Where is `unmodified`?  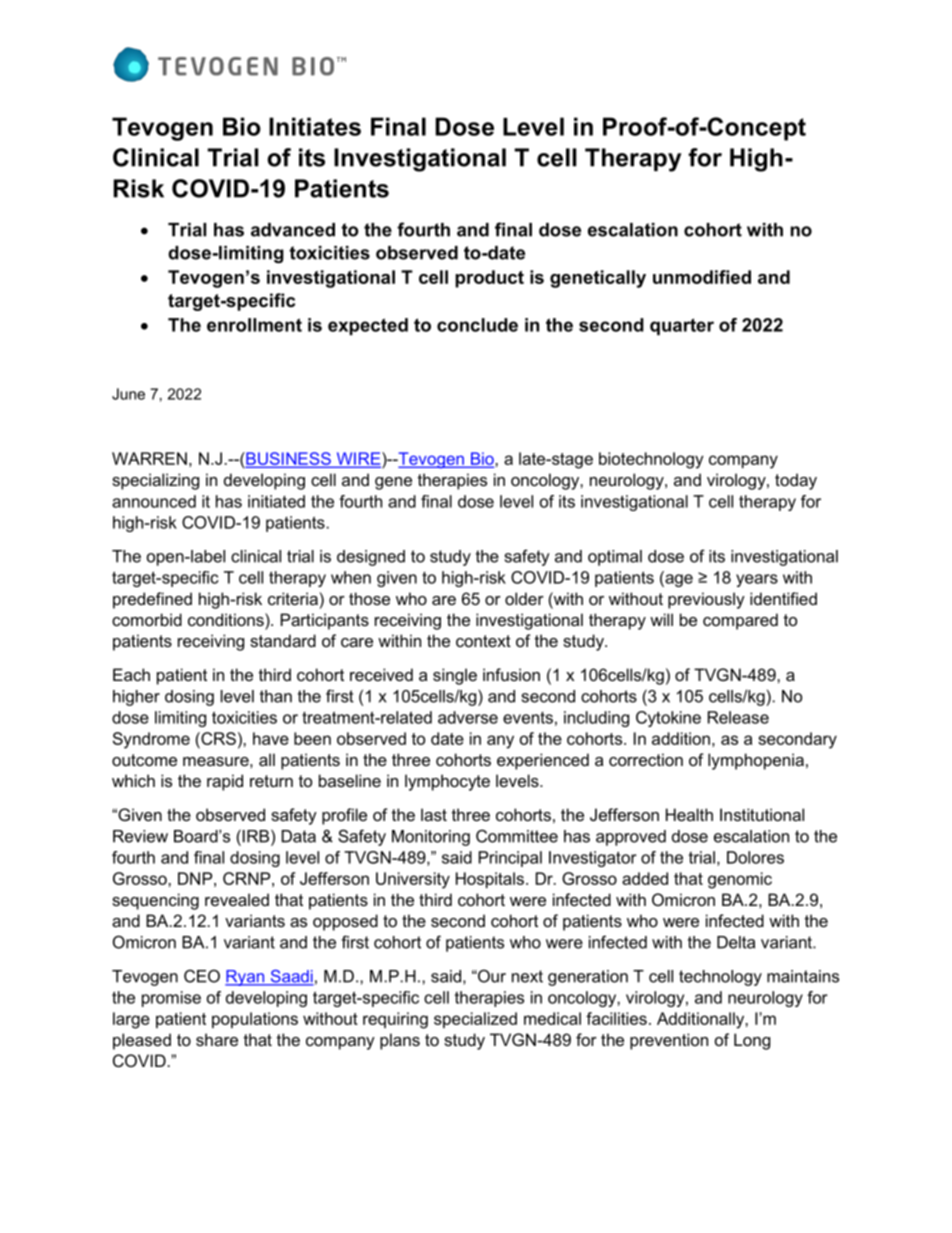 unmodified is located at coordinates (702, 277).
